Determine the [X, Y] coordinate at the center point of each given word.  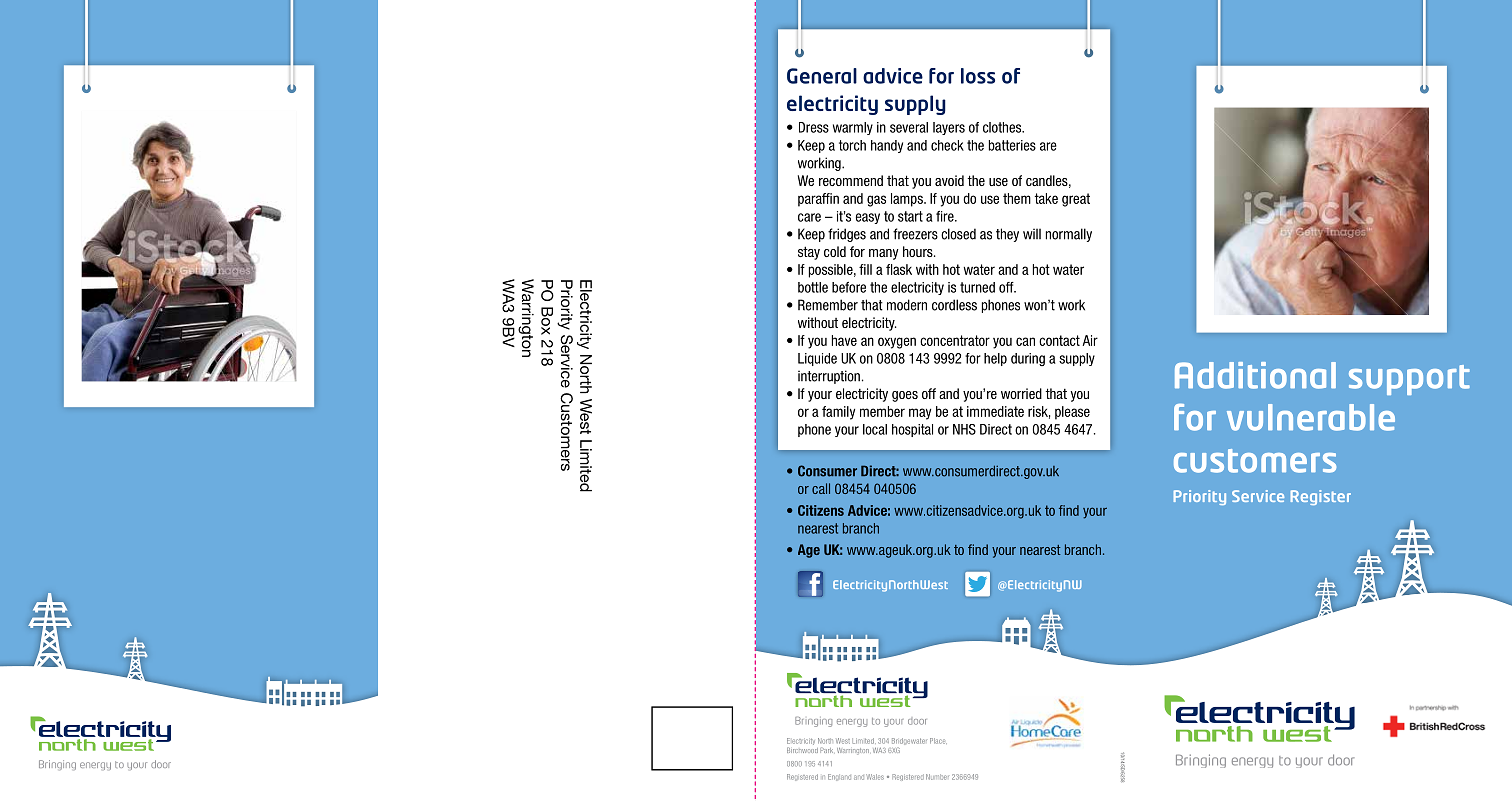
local [875, 429]
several [909, 127]
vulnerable [1311, 417]
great [1076, 200]
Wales [875, 777]
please [1072, 413]
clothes [1003, 127]
